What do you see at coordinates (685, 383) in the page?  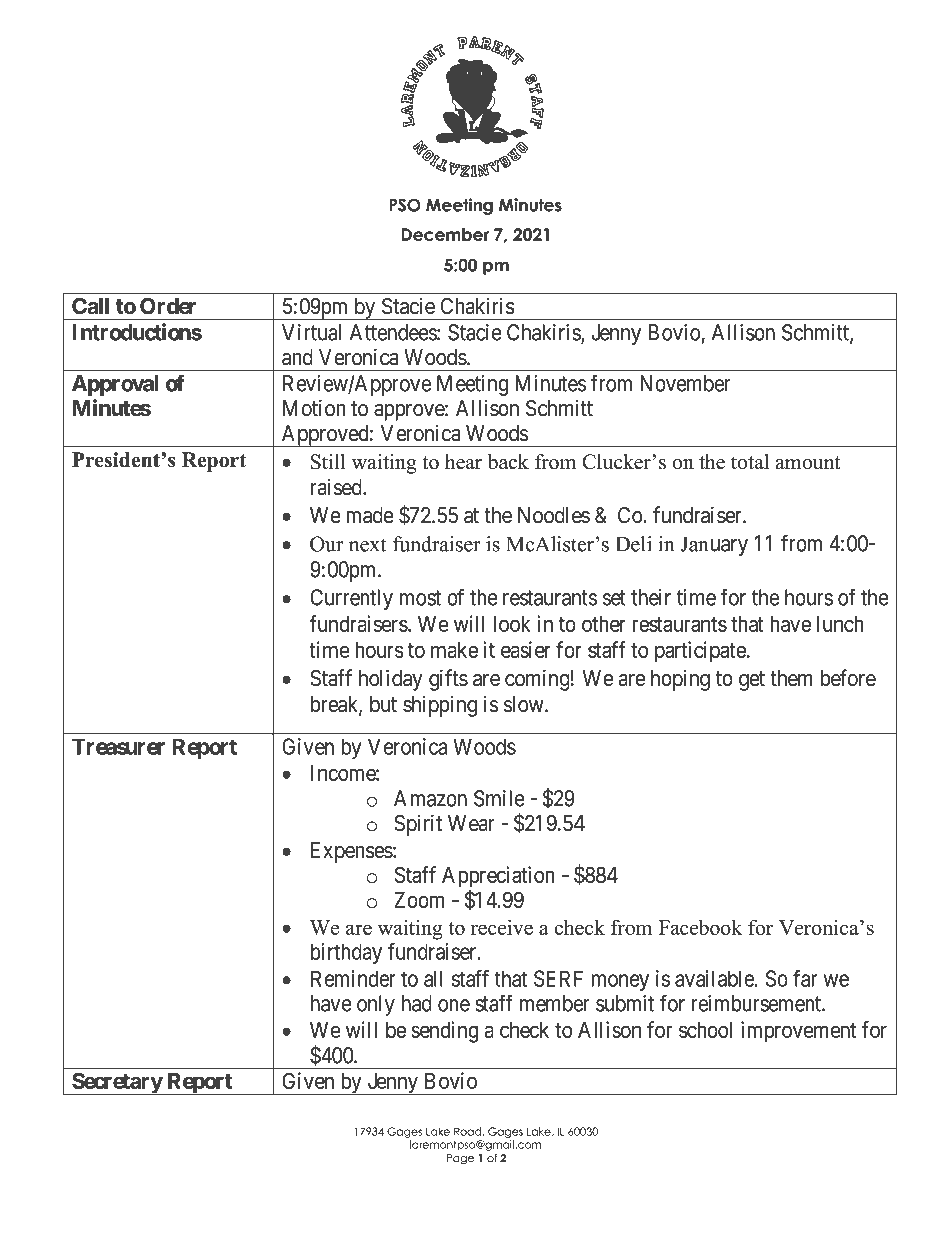 I see `November` at bounding box center [685, 383].
